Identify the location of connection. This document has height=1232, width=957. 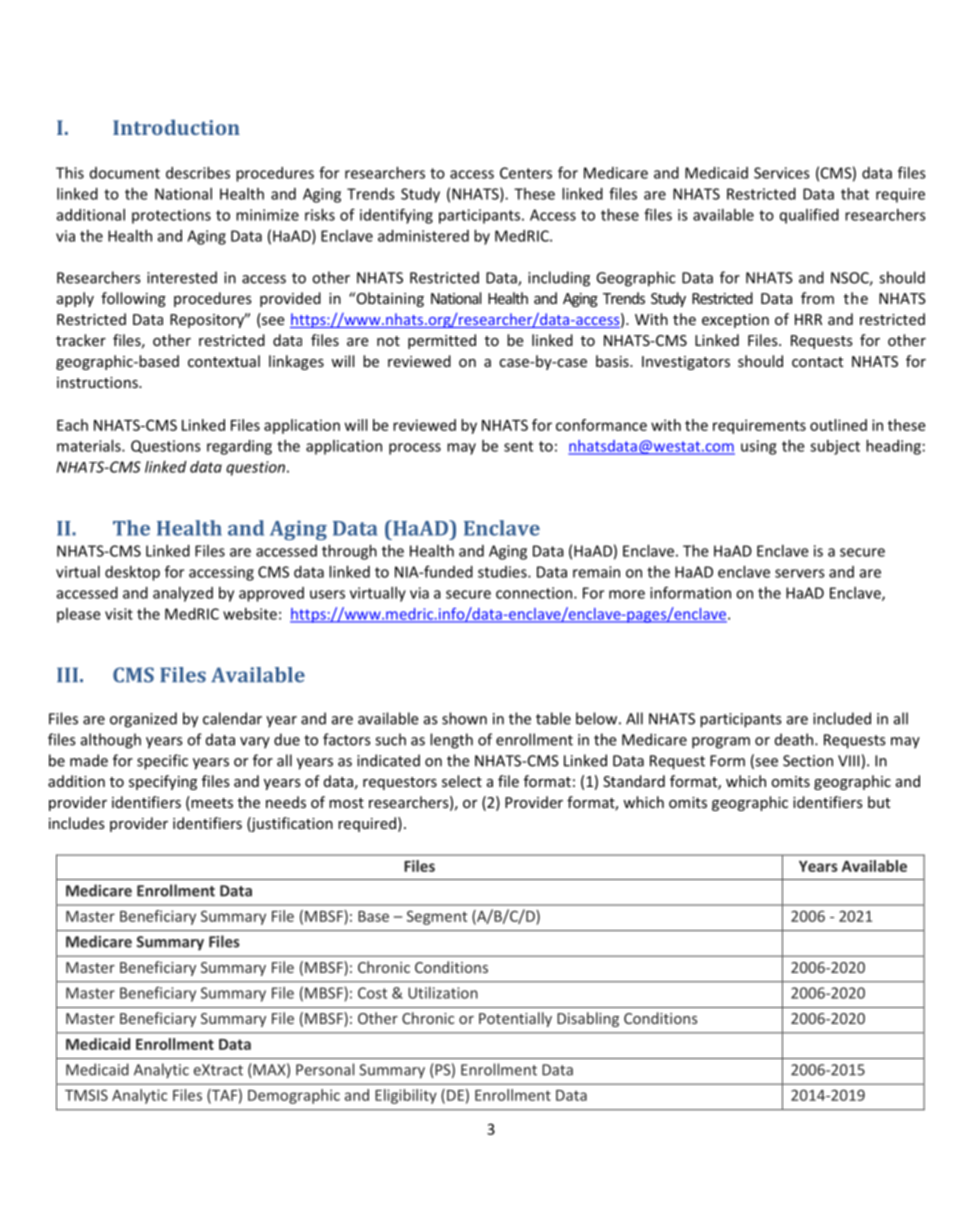
(534, 593).
